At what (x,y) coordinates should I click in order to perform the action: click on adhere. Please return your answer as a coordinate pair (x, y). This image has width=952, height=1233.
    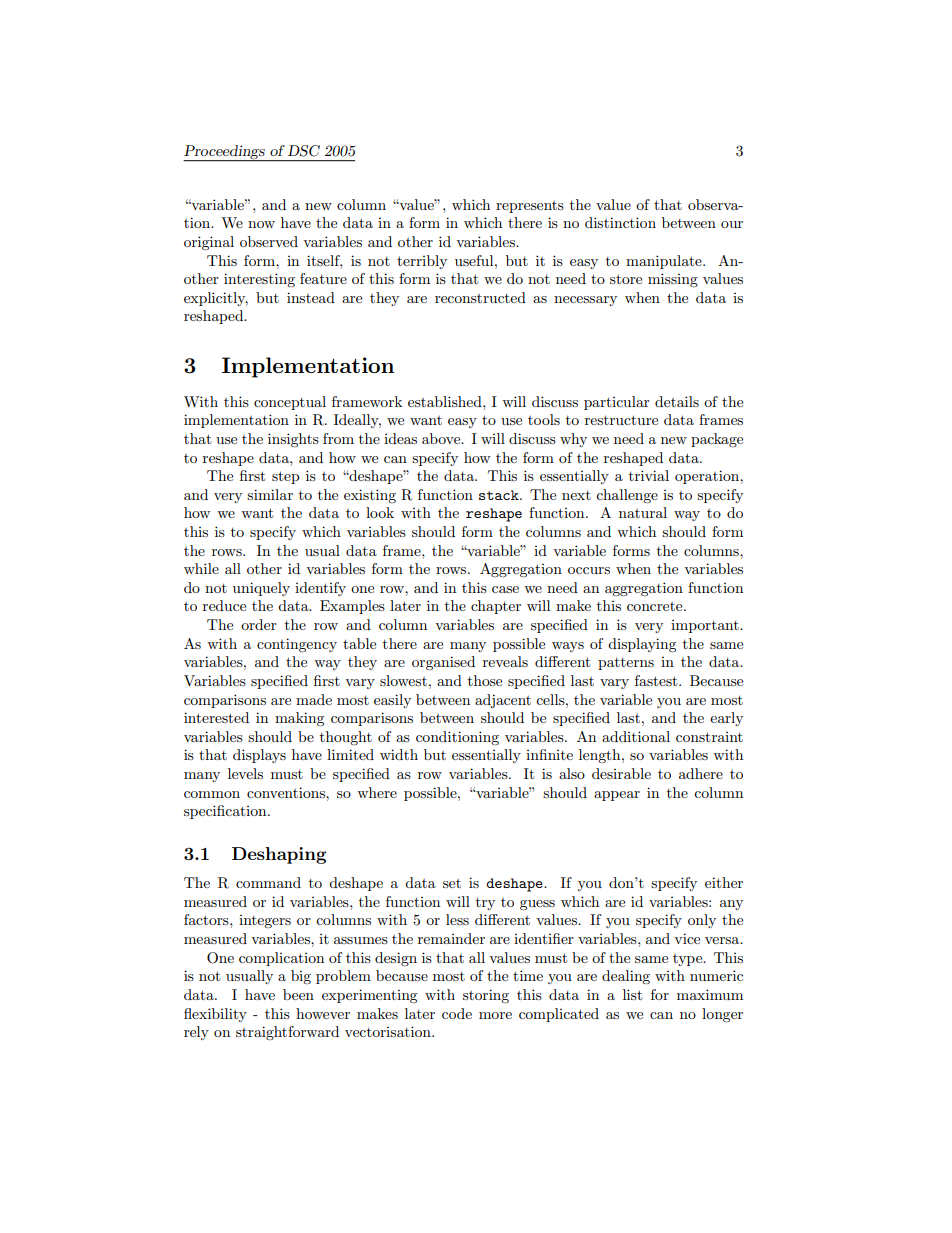
    Looking at the image, I should click on (701, 773).
